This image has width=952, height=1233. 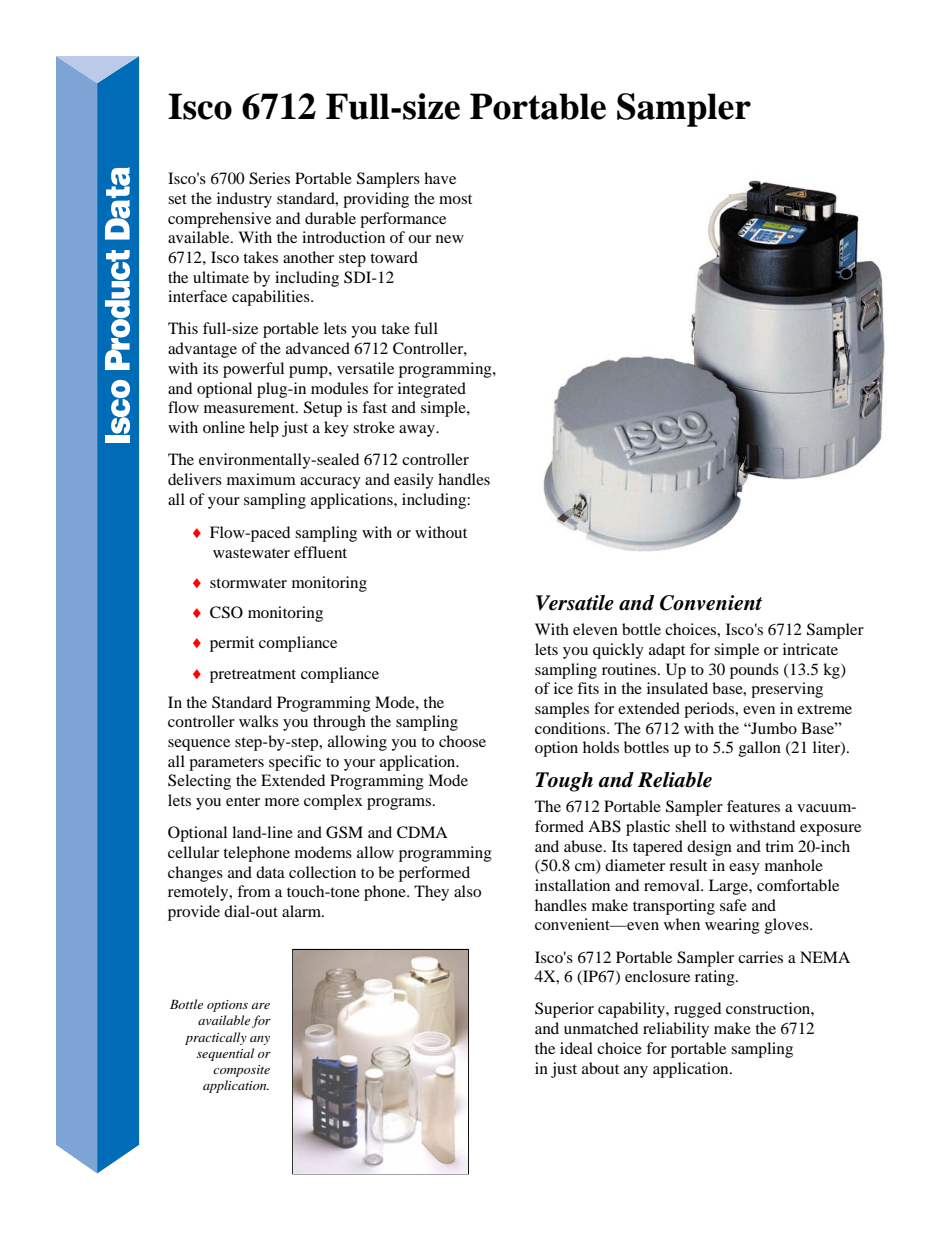 I want to click on ideal, so click(x=576, y=1048).
